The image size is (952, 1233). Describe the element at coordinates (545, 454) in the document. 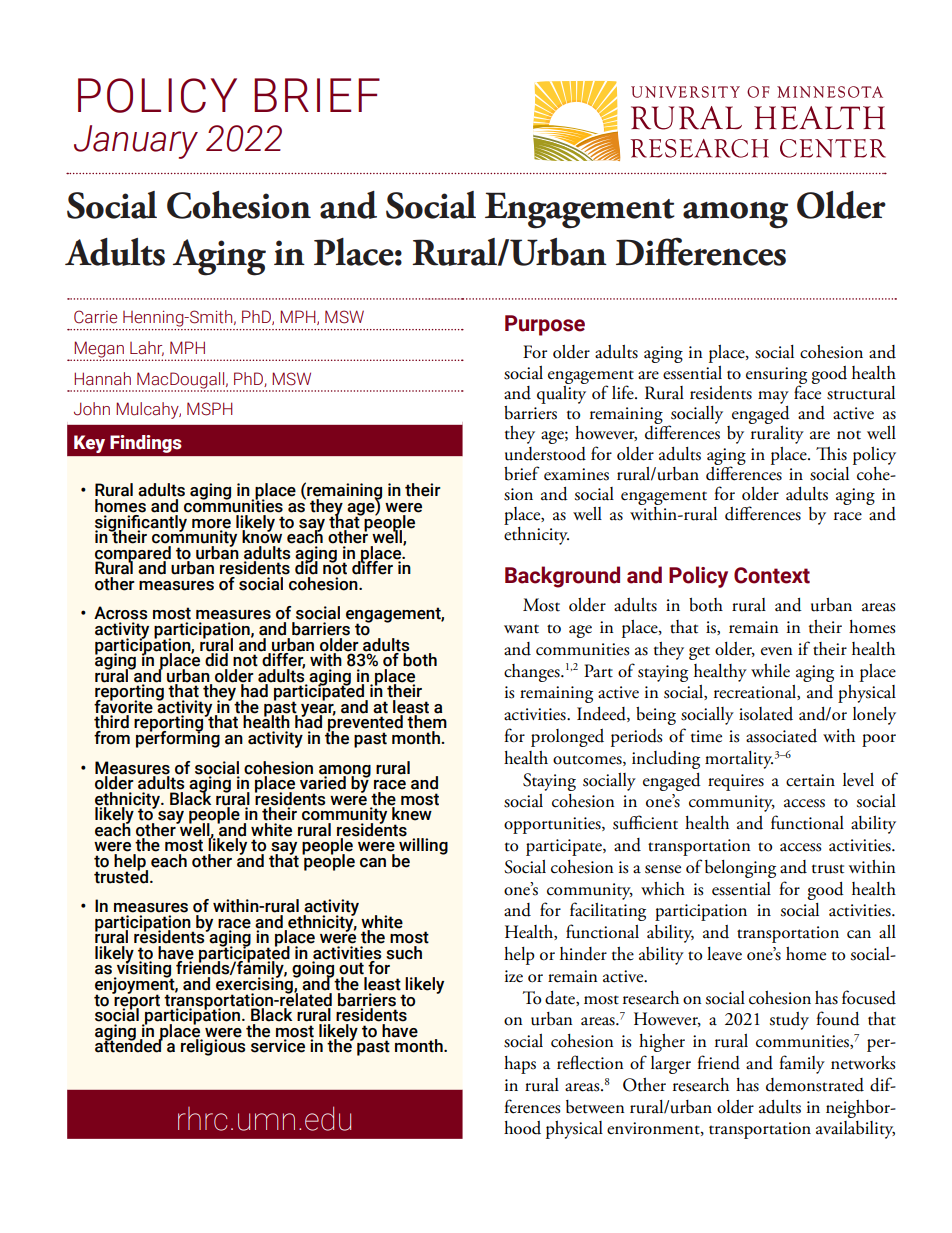

I see `understood` at that location.
